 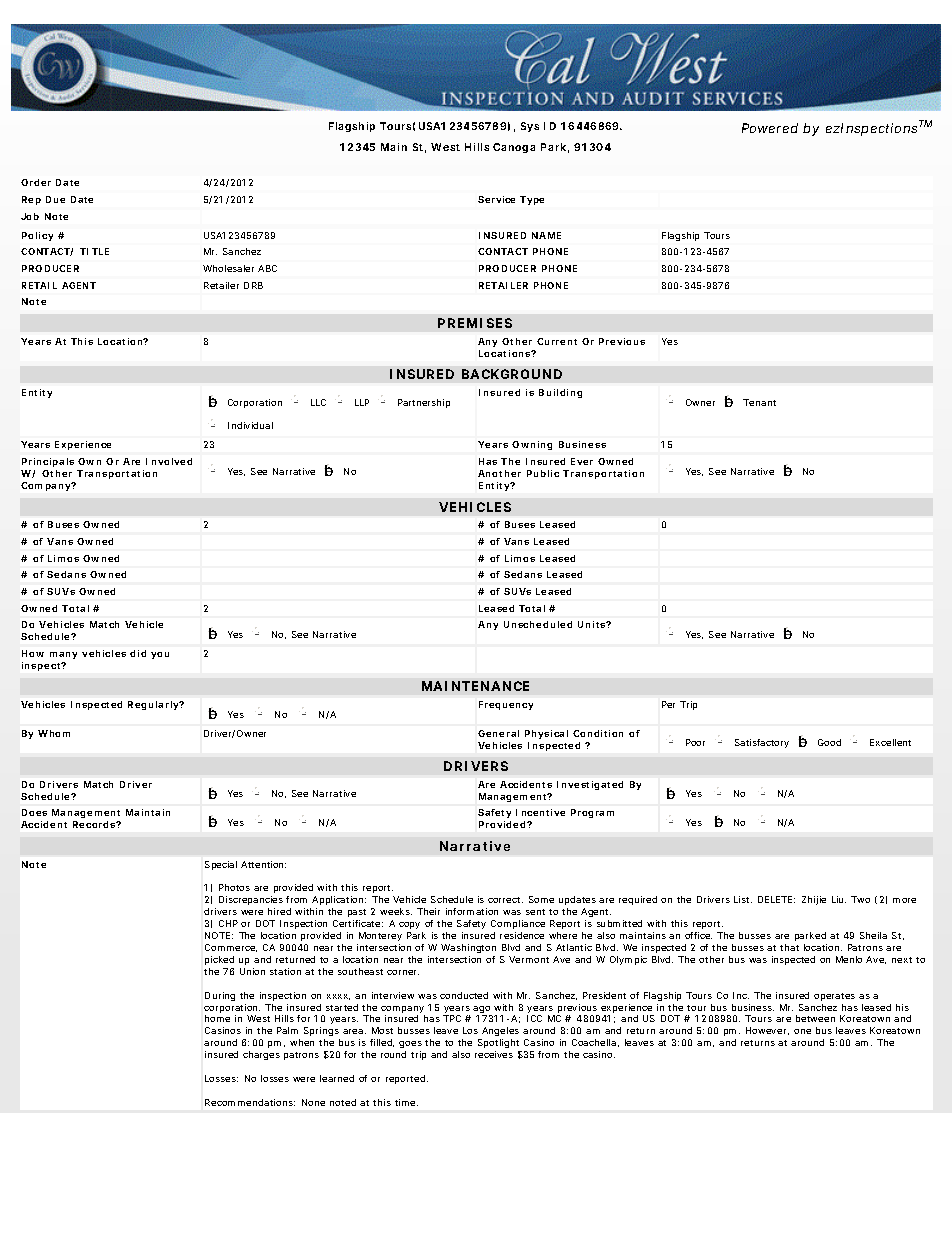 I want to click on Order, so click(x=36, y=182).
